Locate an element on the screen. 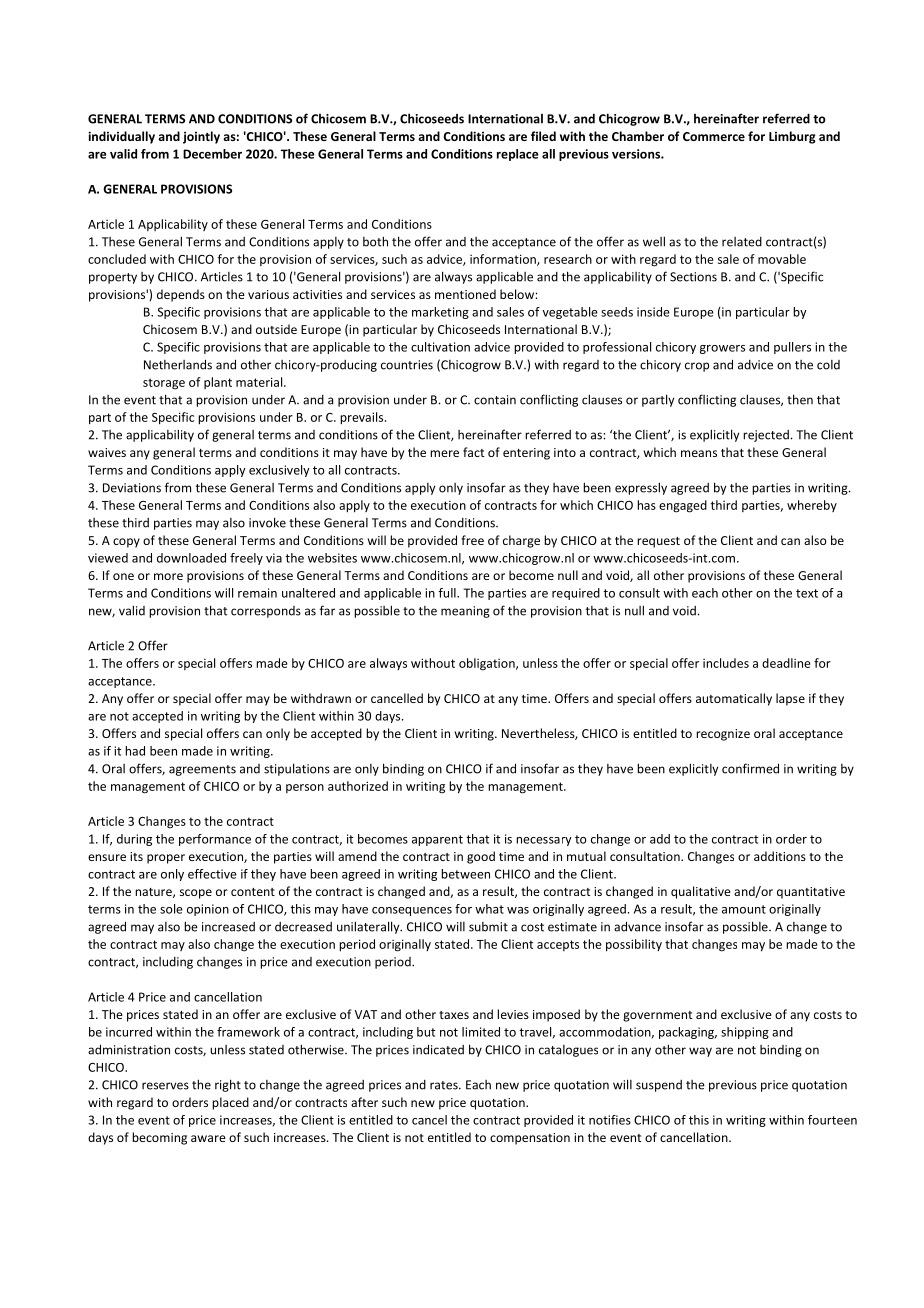 Image resolution: width=924 pixels, height=1308 pixels. means is located at coordinates (699, 453).
